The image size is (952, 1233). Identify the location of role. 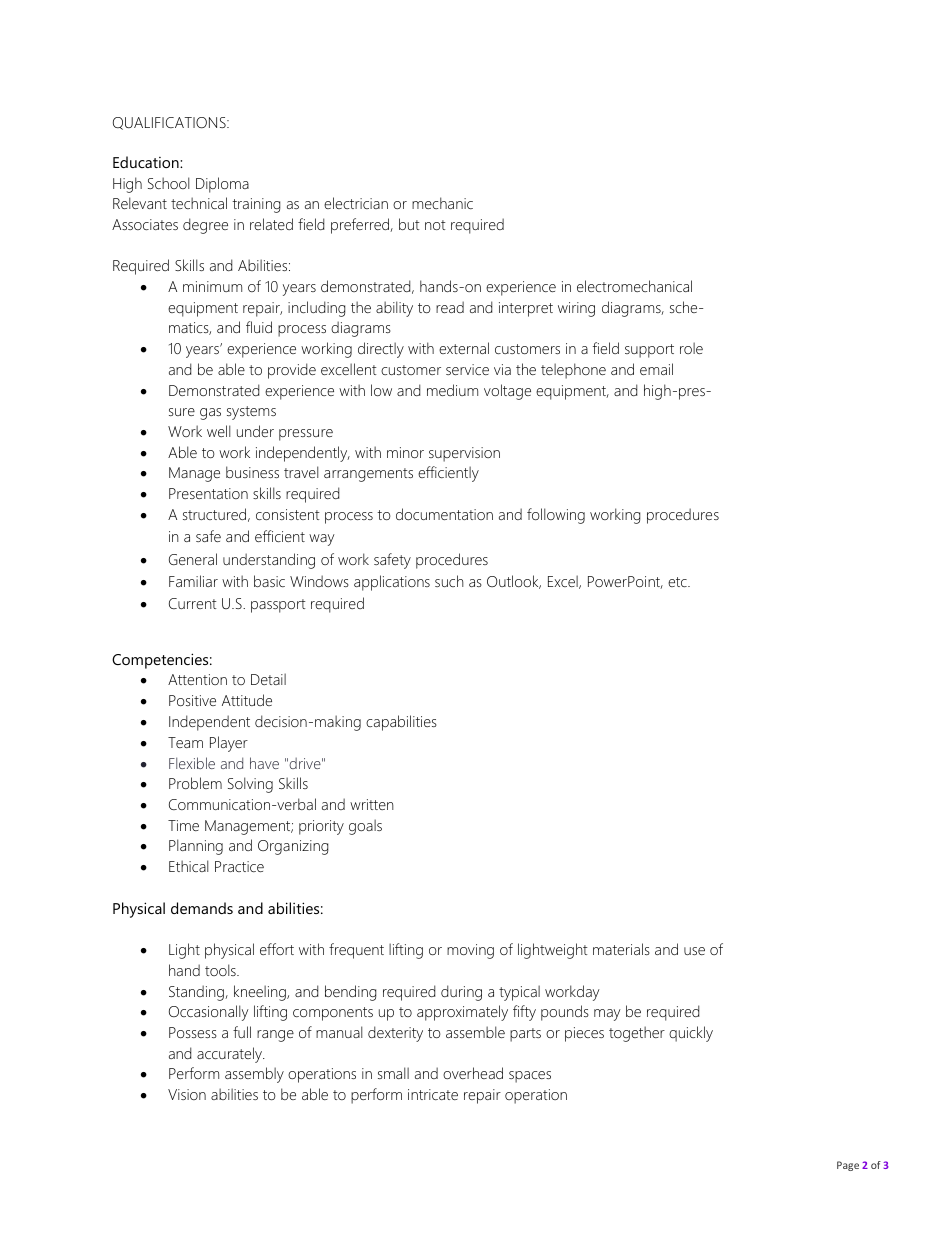
(691, 348).
